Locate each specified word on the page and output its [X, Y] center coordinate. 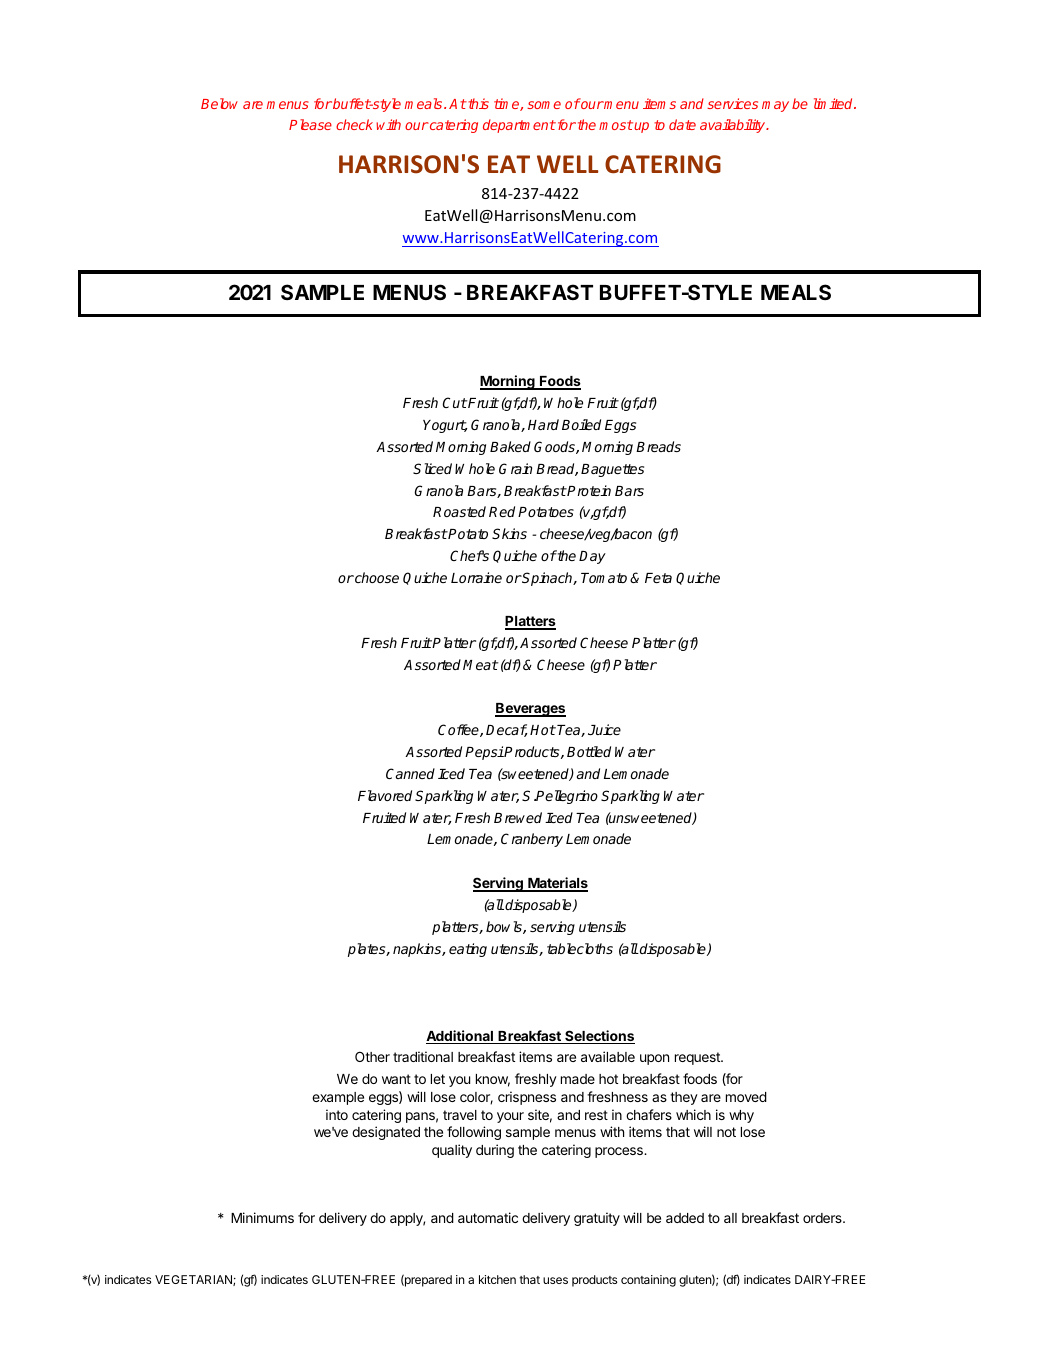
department [519, 126]
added [685, 1218]
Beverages [530, 710]
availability [734, 126]
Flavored [385, 795]
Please [310, 124]
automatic [488, 1217]
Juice [604, 729]
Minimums [262, 1217]
